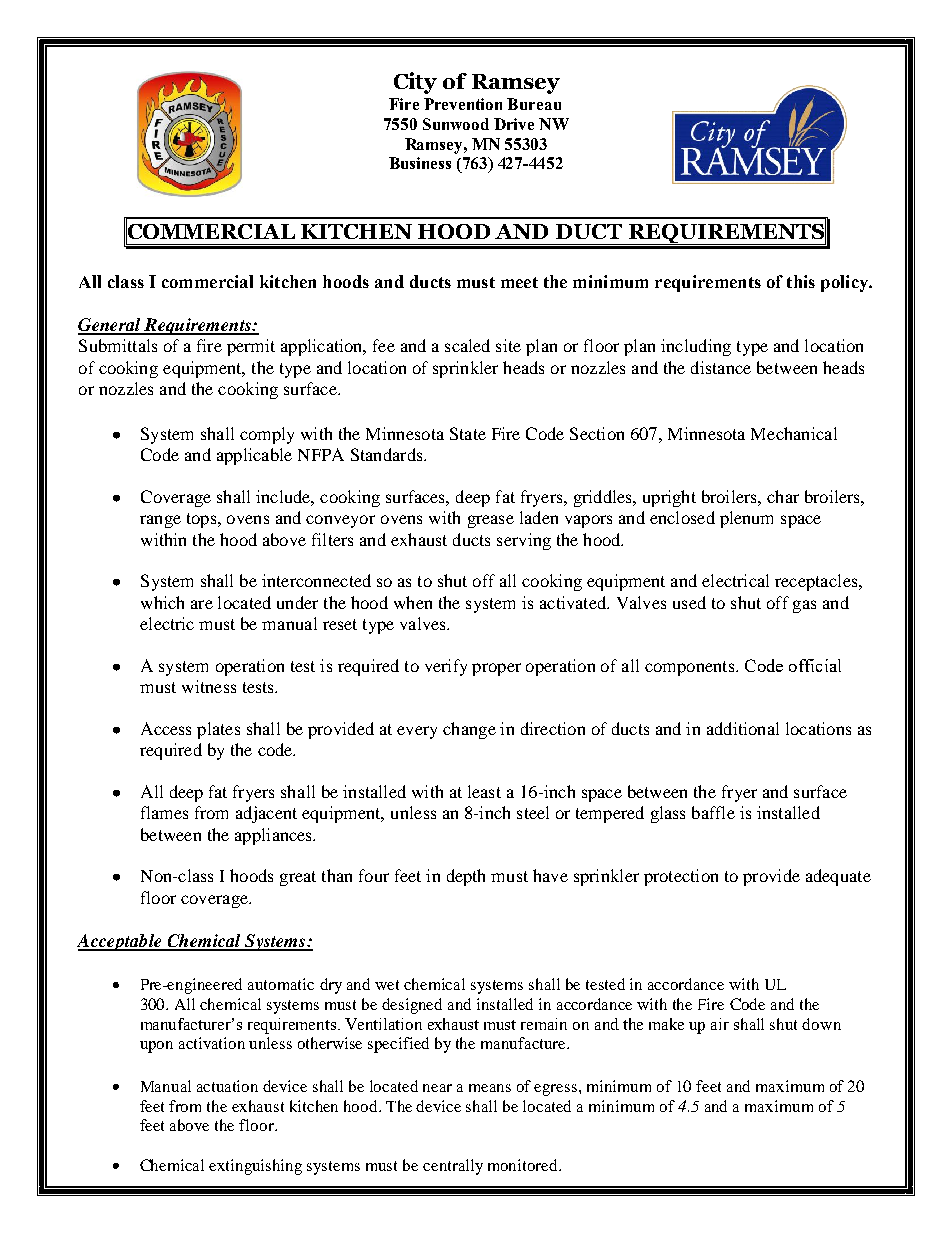 The image size is (952, 1233). I want to click on actuation, so click(227, 1086).
